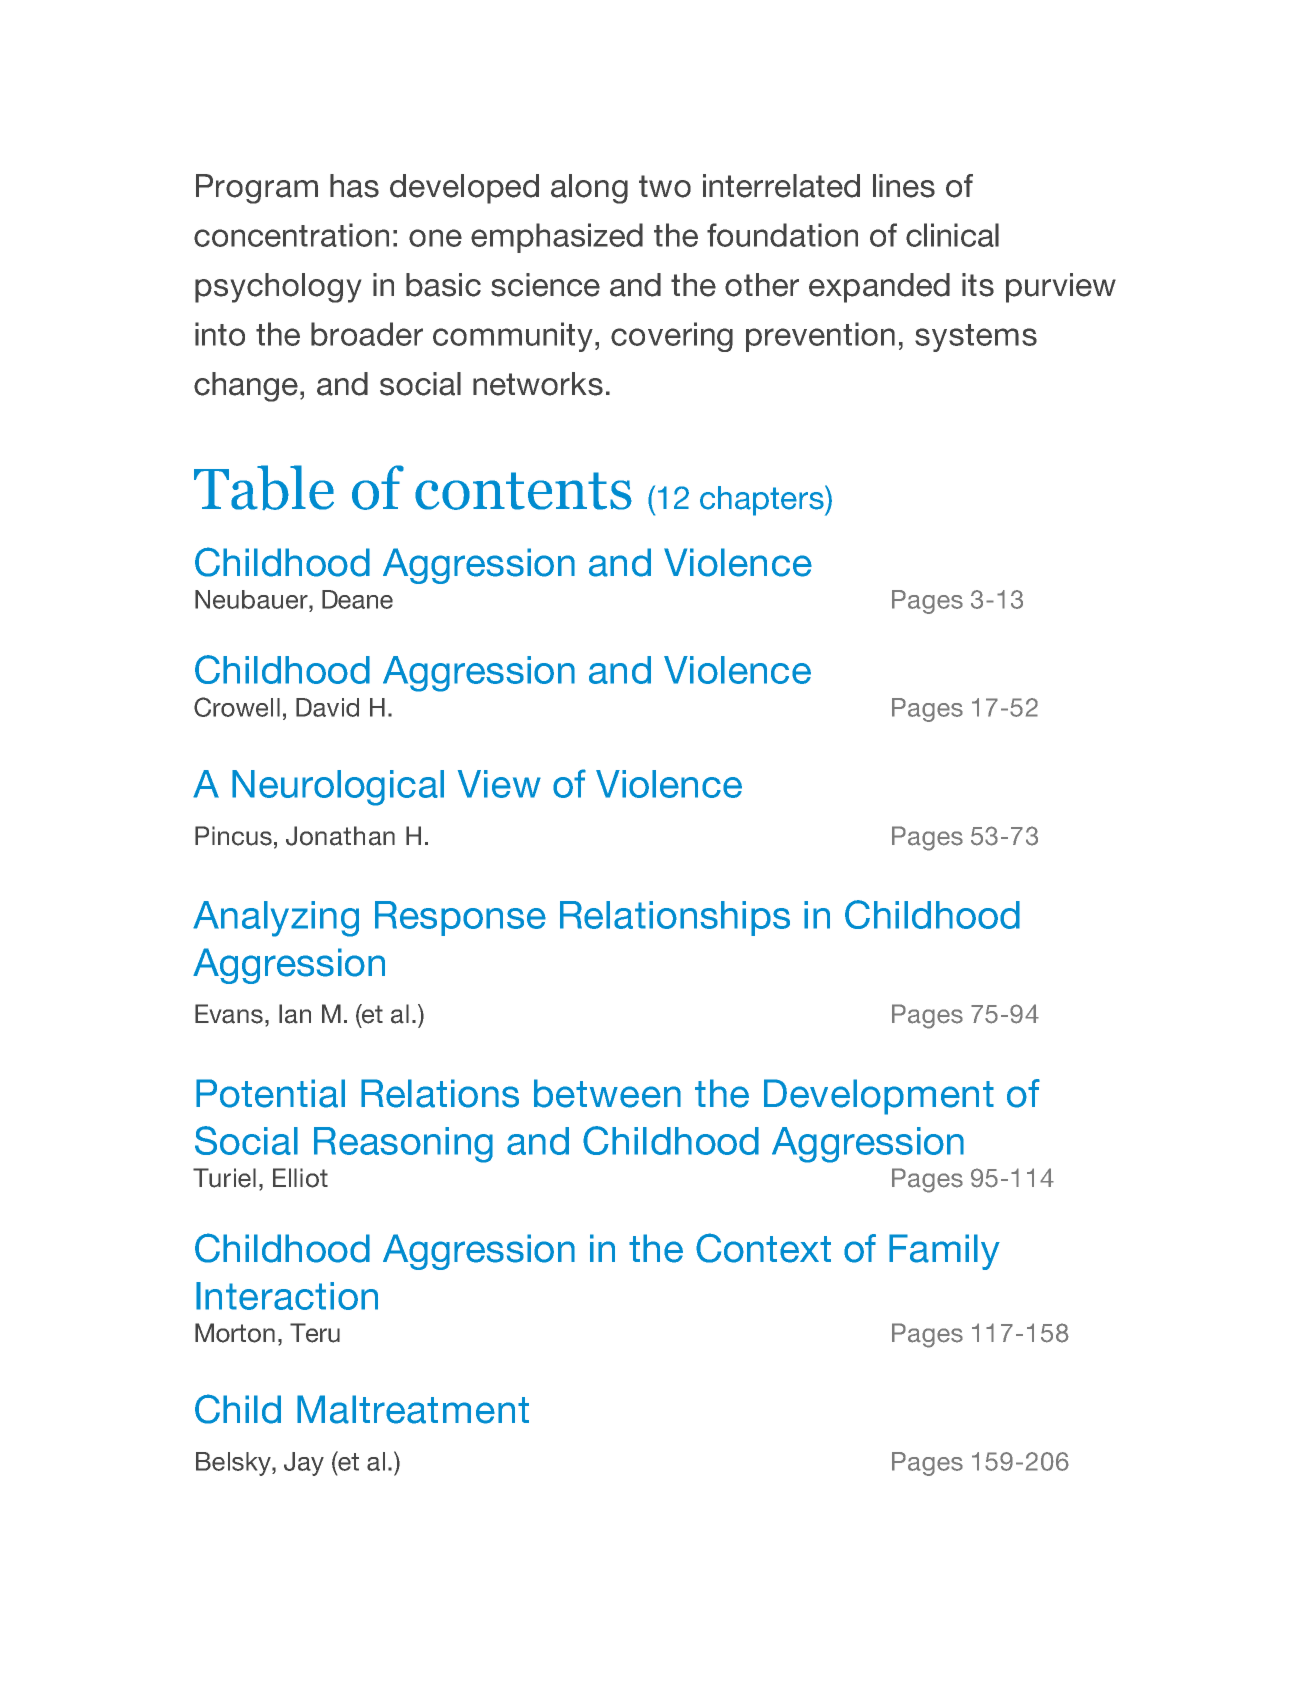  What do you see at coordinates (904, 186) in the screenshot?
I see `lines` at bounding box center [904, 186].
